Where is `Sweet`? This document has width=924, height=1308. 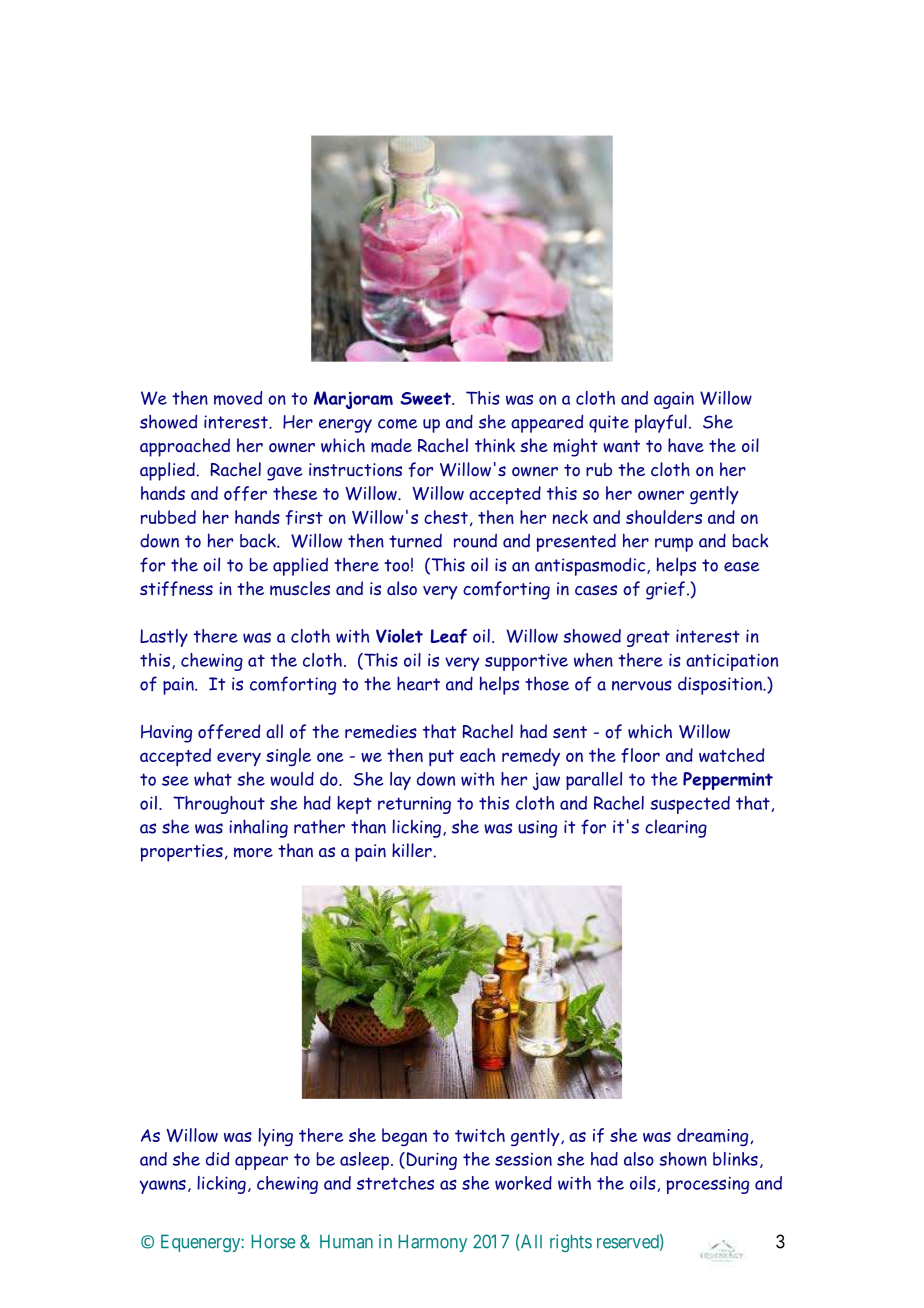 Sweet is located at coordinates (426, 398).
